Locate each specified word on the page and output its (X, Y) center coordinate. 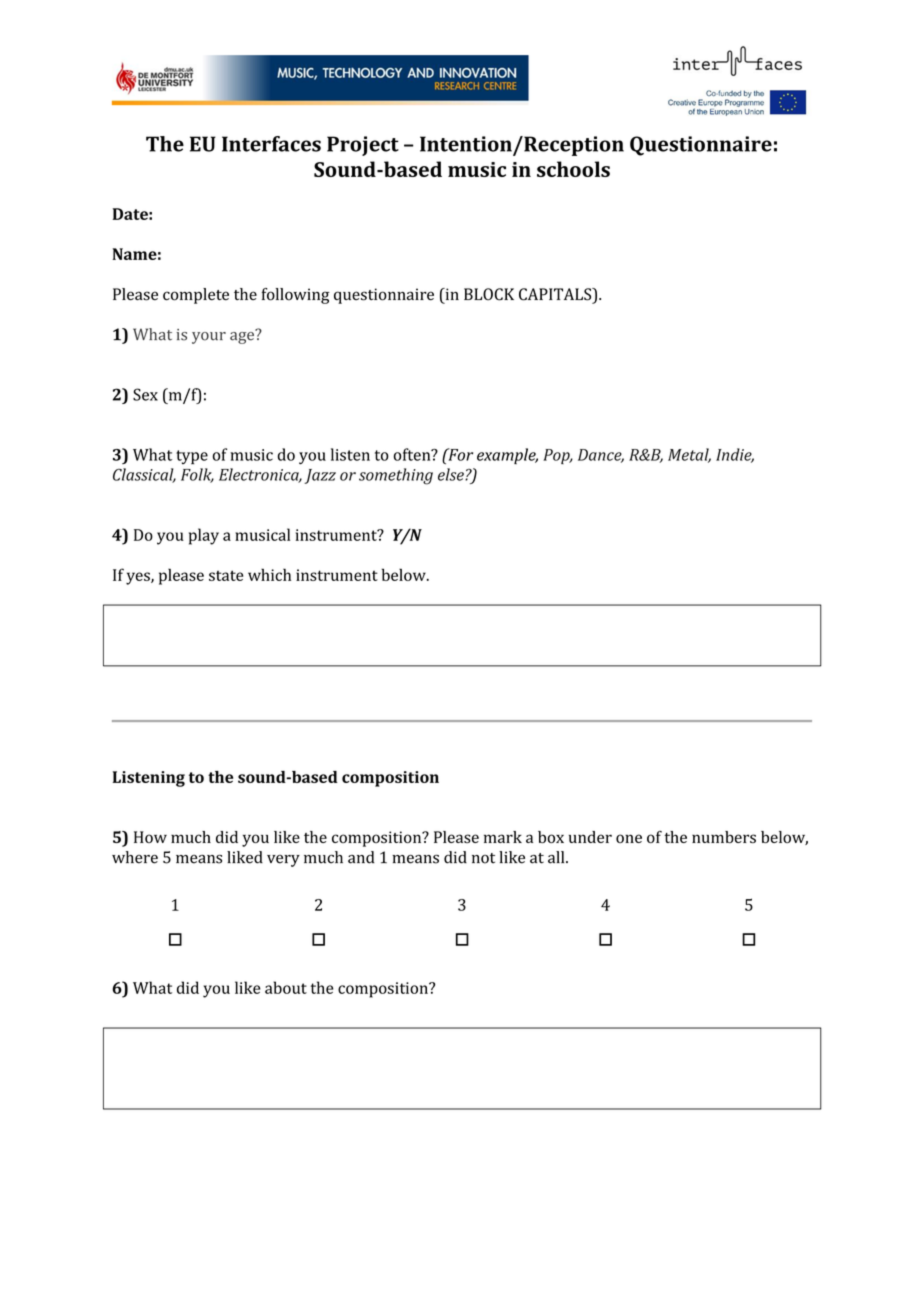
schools (573, 169)
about (286, 987)
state (226, 575)
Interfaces (271, 144)
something (396, 476)
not (483, 858)
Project (363, 146)
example (507, 456)
